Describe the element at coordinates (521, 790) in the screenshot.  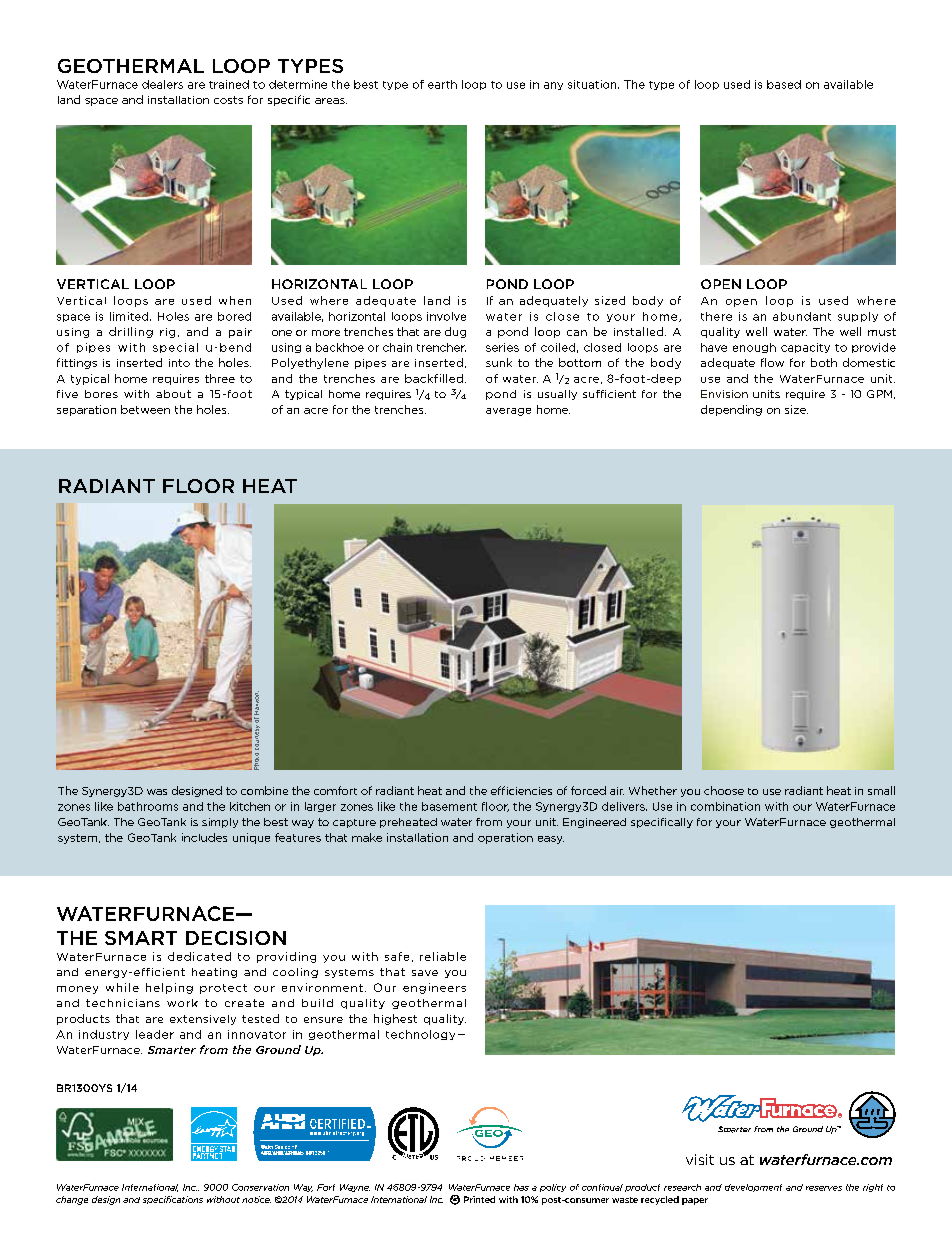
I see `efficiencies` at that location.
